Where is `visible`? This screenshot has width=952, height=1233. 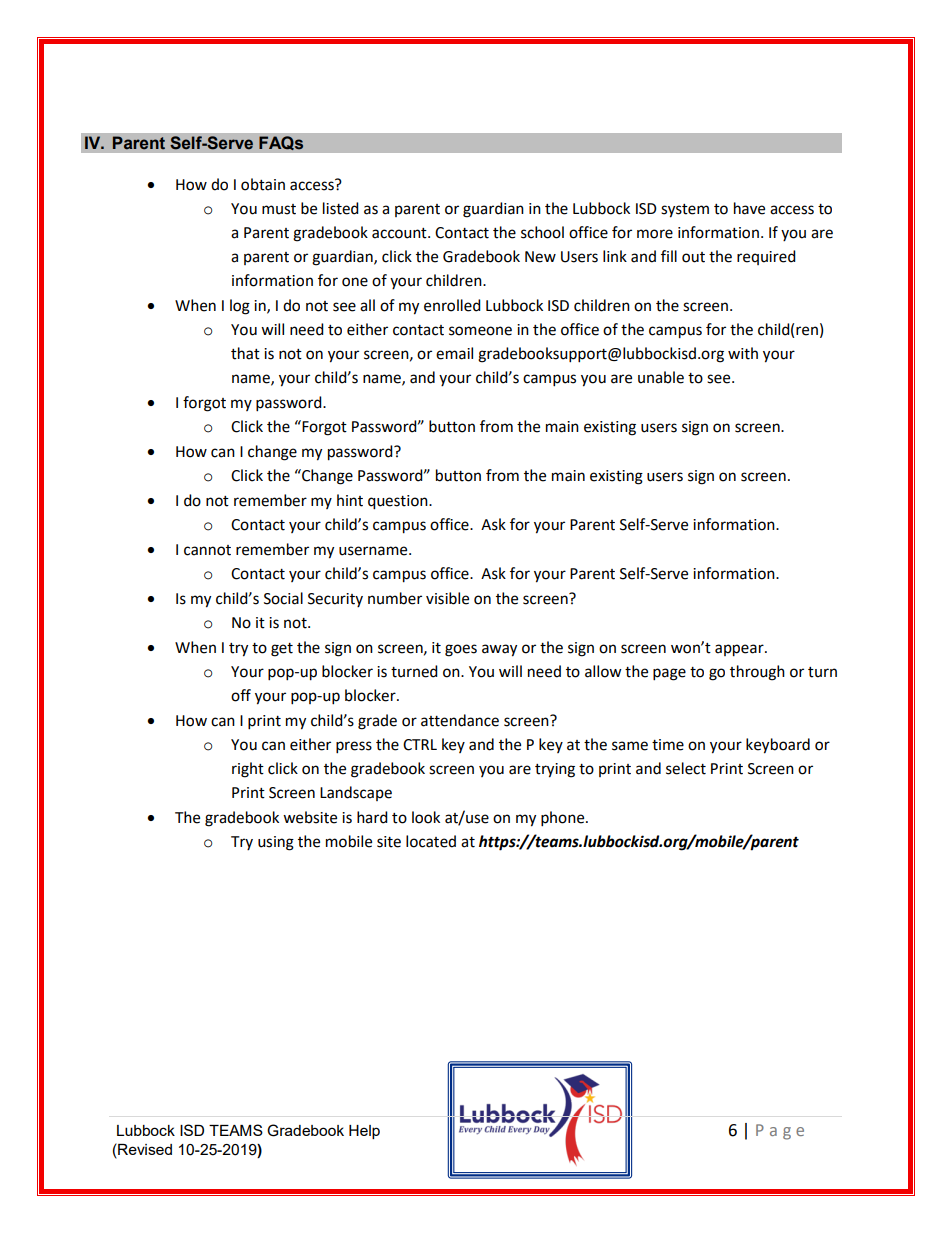
visible is located at coordinates (447, 598).
